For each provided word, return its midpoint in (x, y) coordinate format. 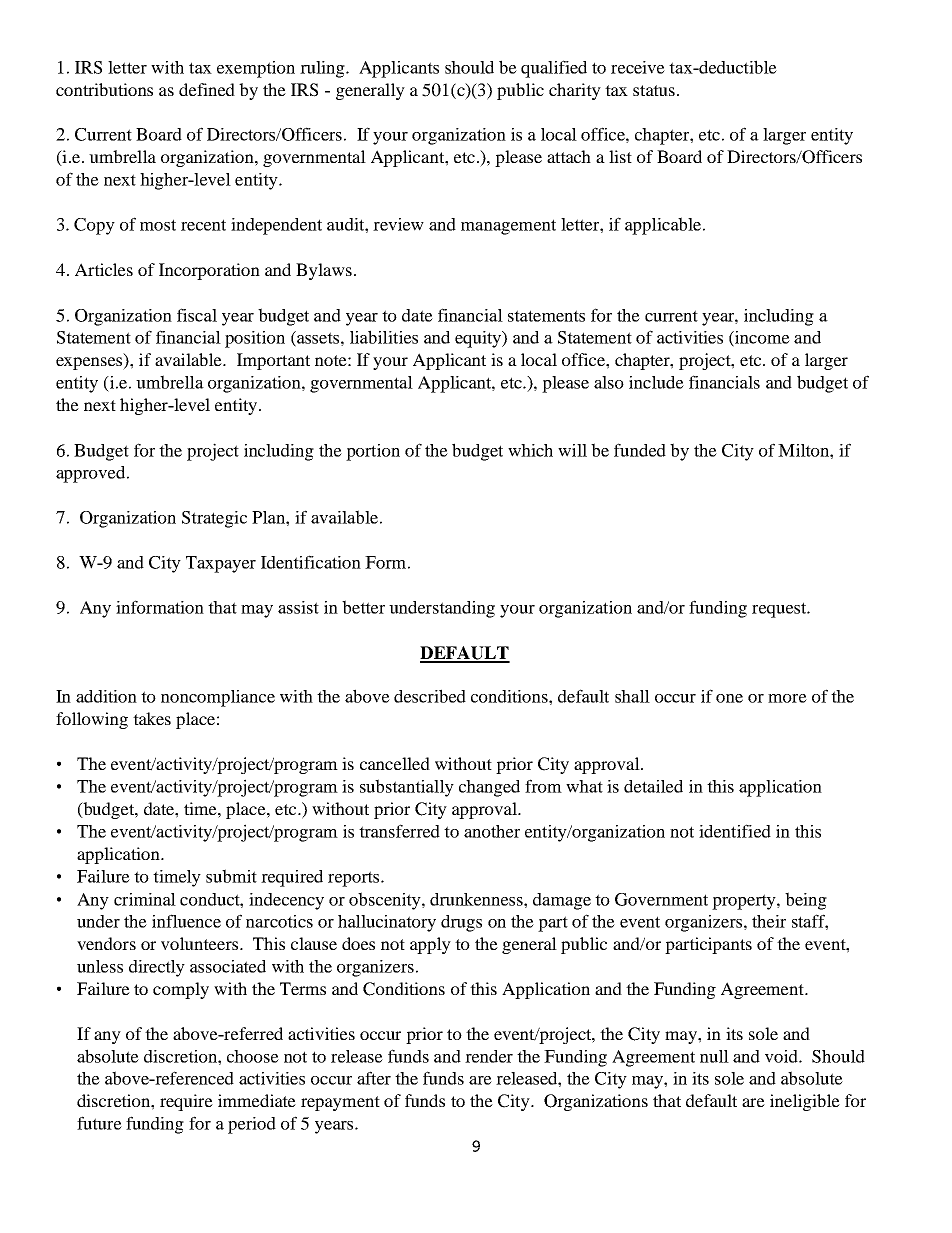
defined (207, 89)
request (780, 610)
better (363, 607)
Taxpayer (221, 564)
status (654, 90)
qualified (554, 69)
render (489, 1056)
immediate (257, 1100)
